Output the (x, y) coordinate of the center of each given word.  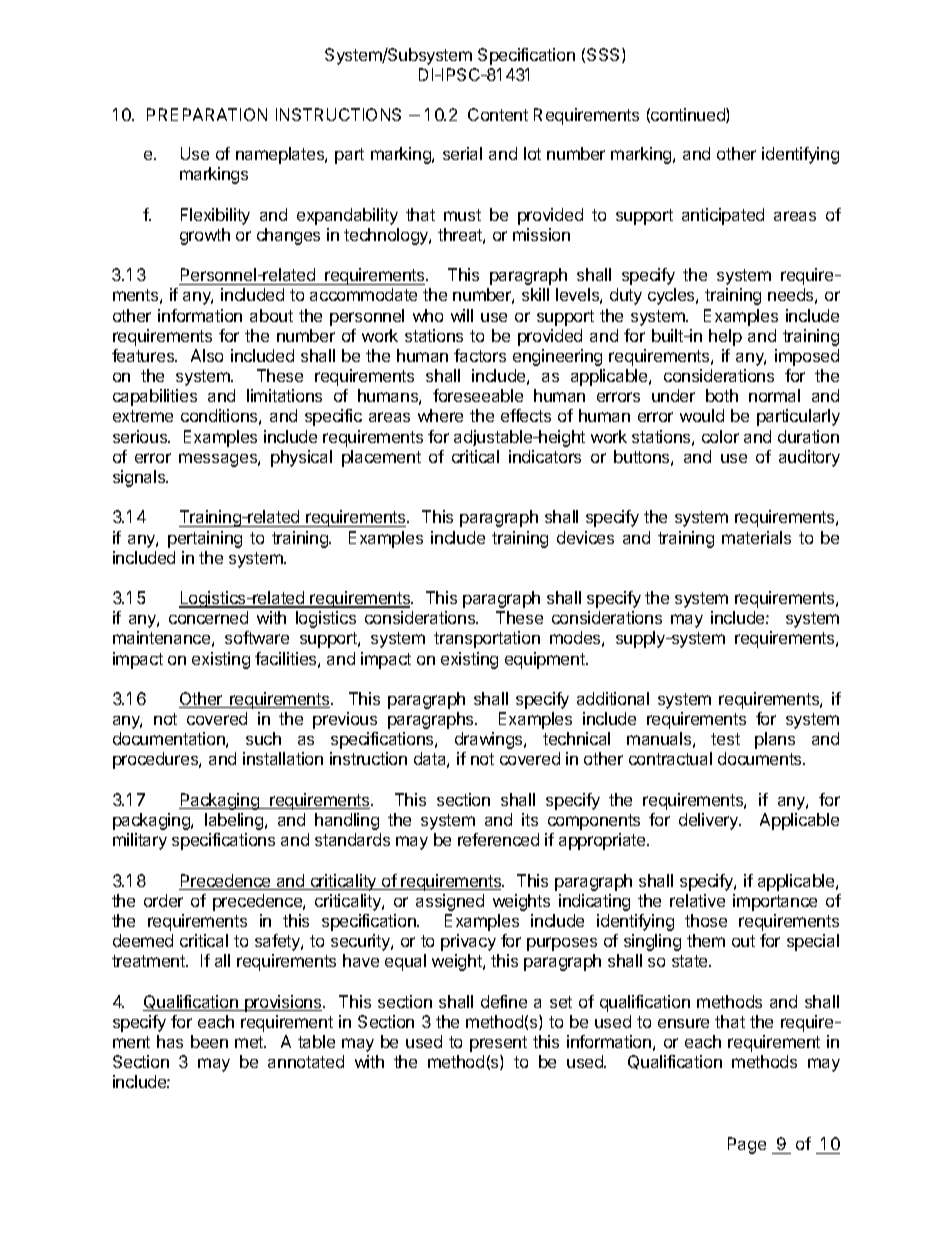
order (163, 900)
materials (756, 537)
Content (498, 114)
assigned (450, 902)
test (725, 739)
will (462, 315)
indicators (545, 456)
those (706, 920)
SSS (605, 55)
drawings (490, 740)
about (271, 315)
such (263, 738)
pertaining (205, 539)
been (209, 1041)
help (725, 337)
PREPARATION (207, 114)
